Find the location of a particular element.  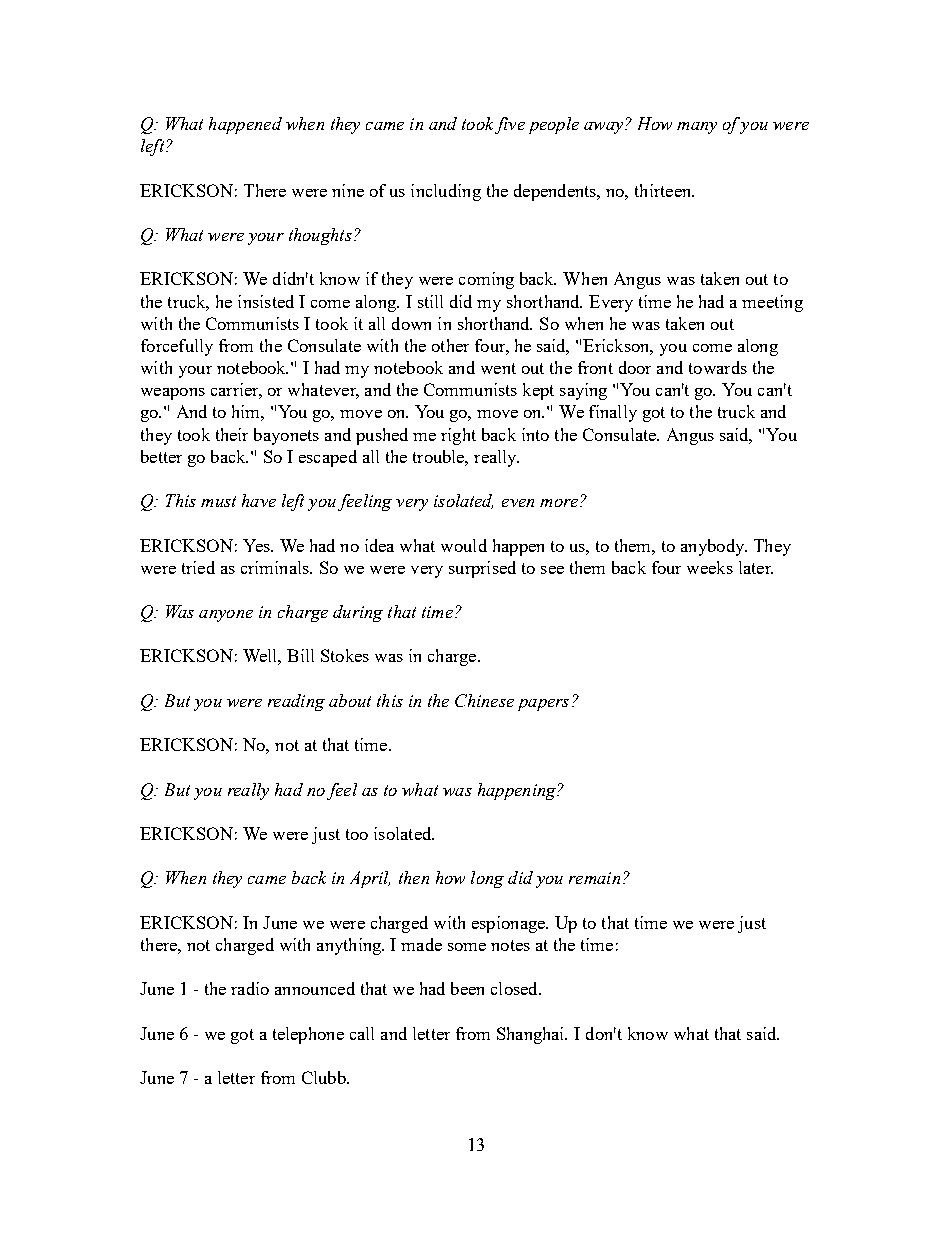

been is located at coordinates (467, 988).
